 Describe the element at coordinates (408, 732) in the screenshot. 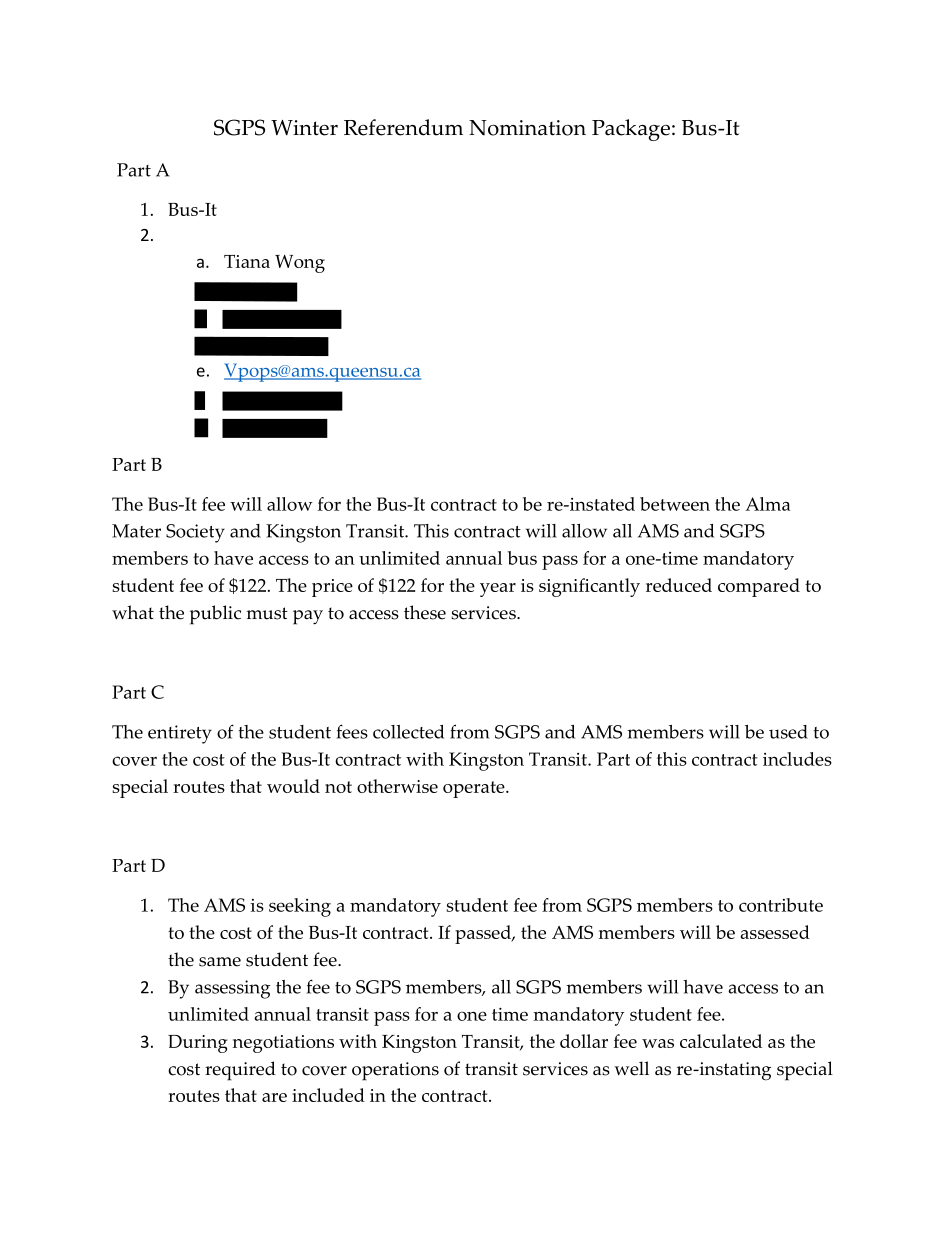

I see `collected` at that location.
